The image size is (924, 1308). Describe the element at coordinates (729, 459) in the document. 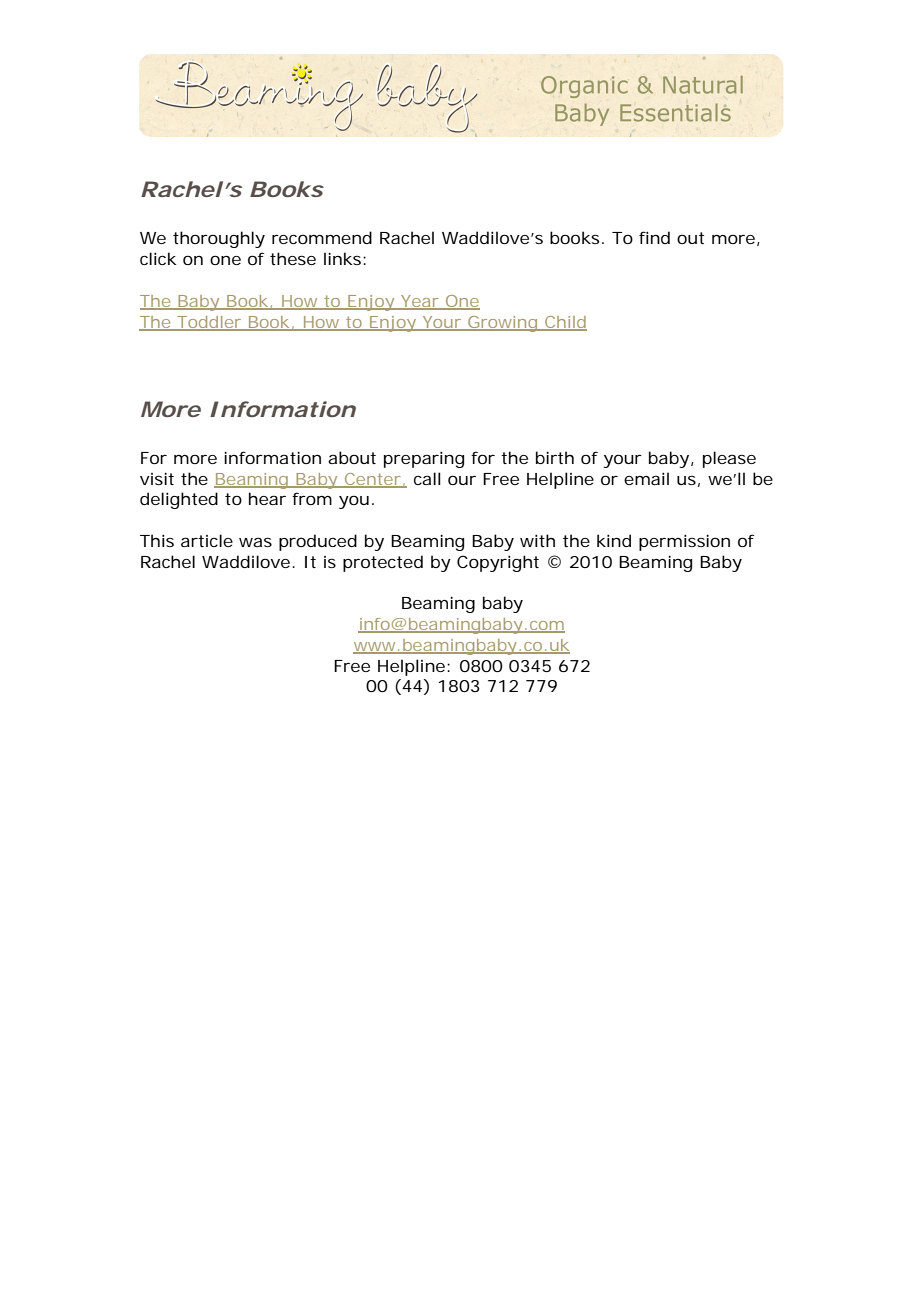

I see `please` at that location.
